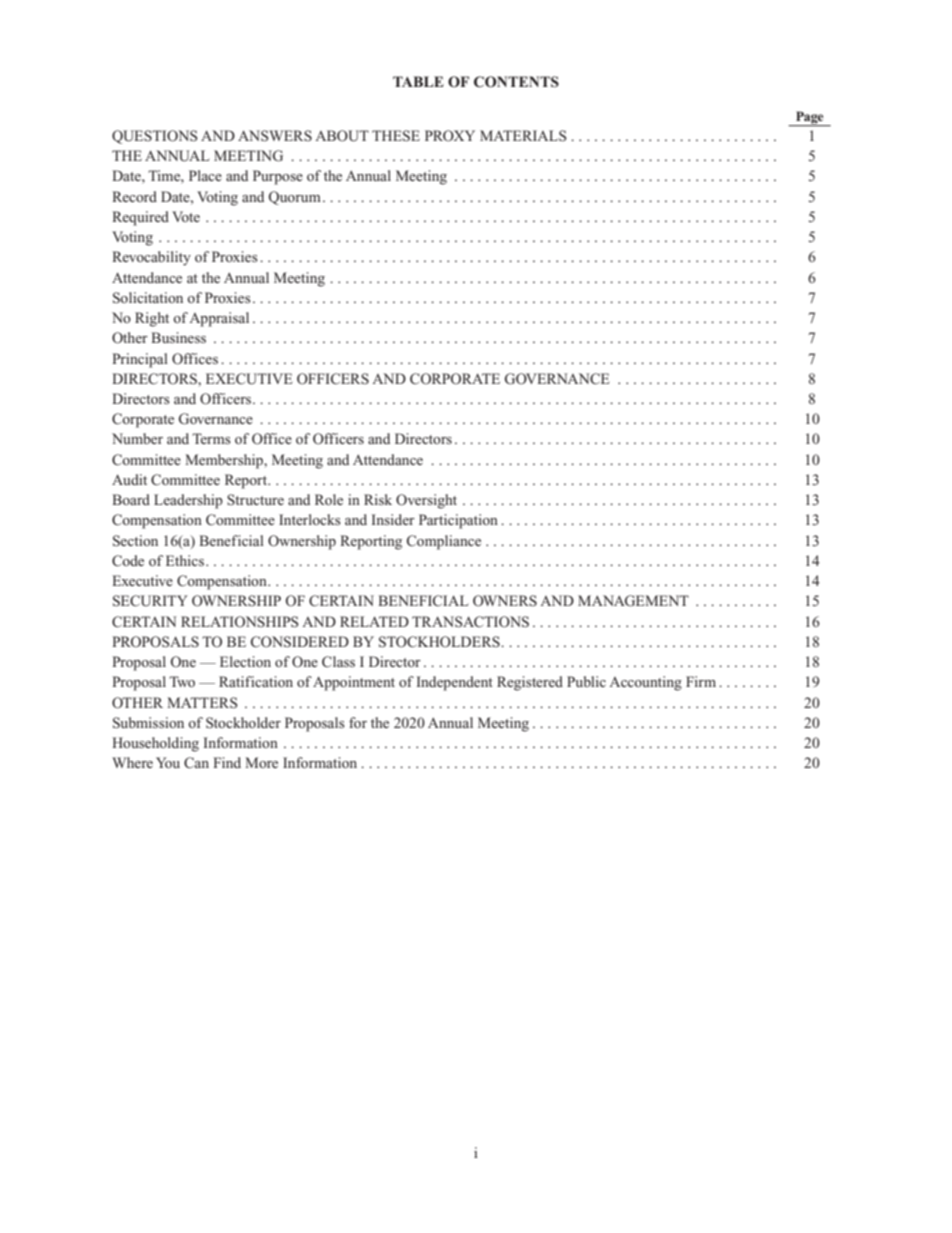 The image size is (952, 1233). I want to click on CONTENTS, so click(516, 82).
